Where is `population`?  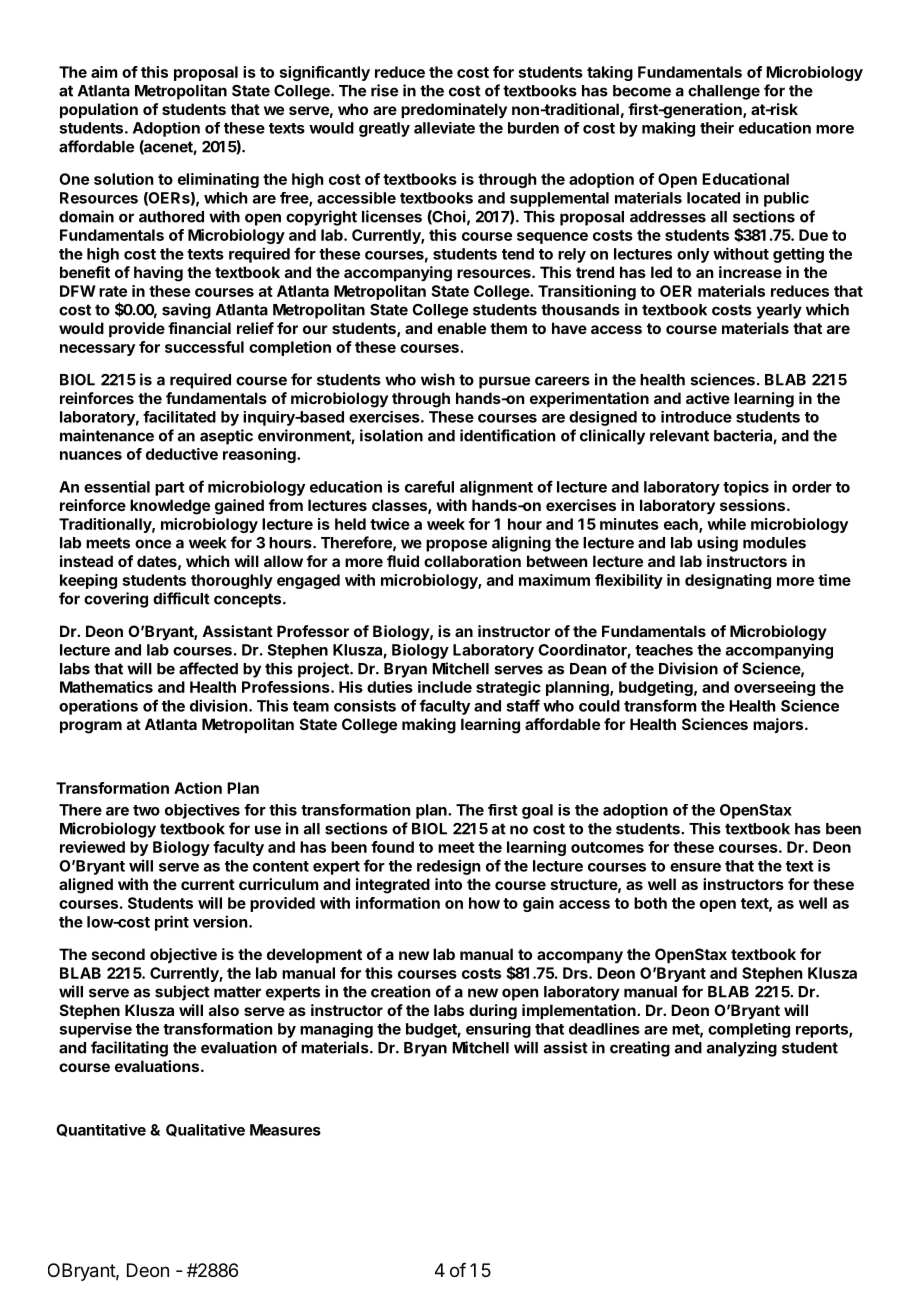 population is located at coordinates (99, 110).
